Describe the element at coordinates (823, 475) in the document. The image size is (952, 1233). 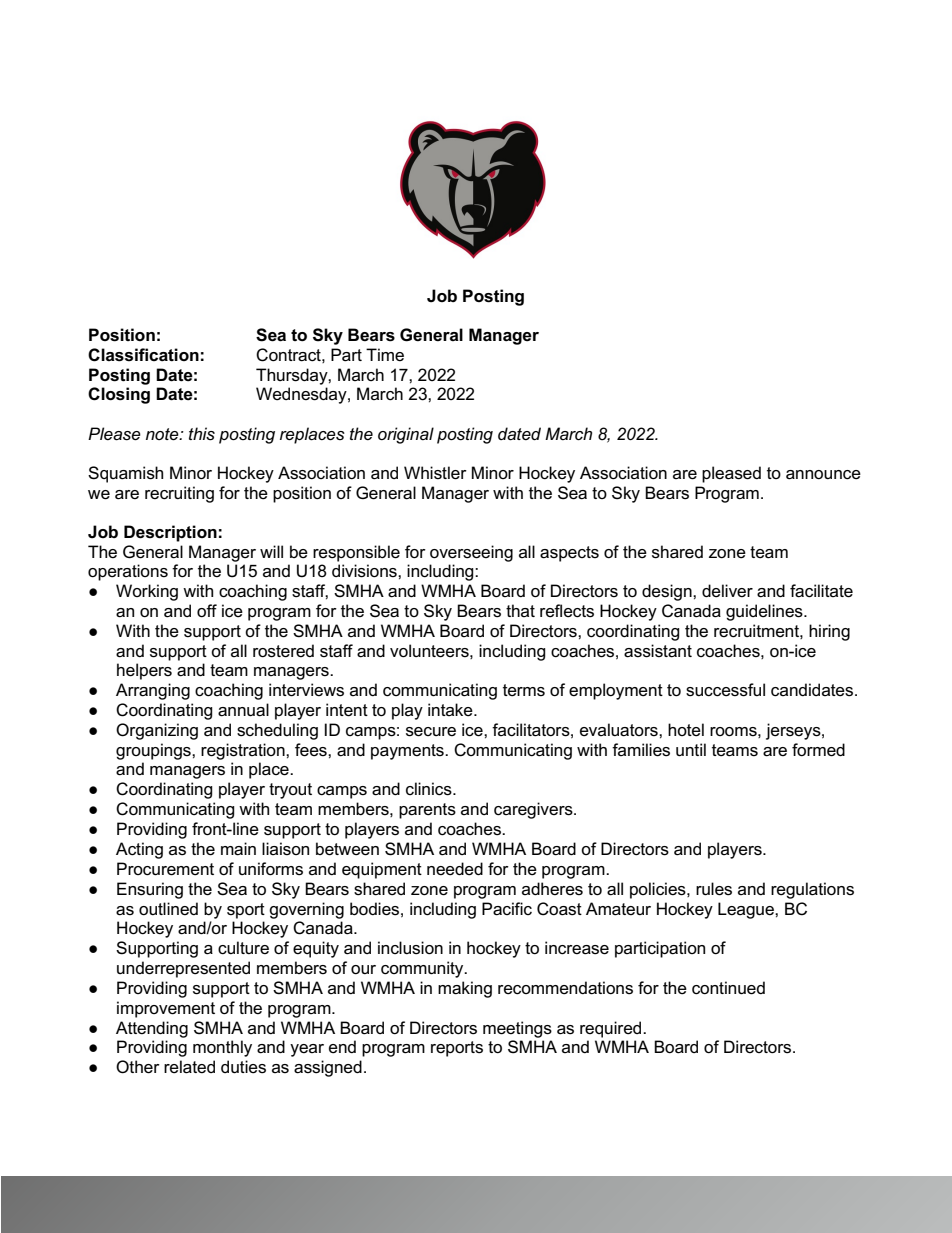
I see `announce` at that location.
